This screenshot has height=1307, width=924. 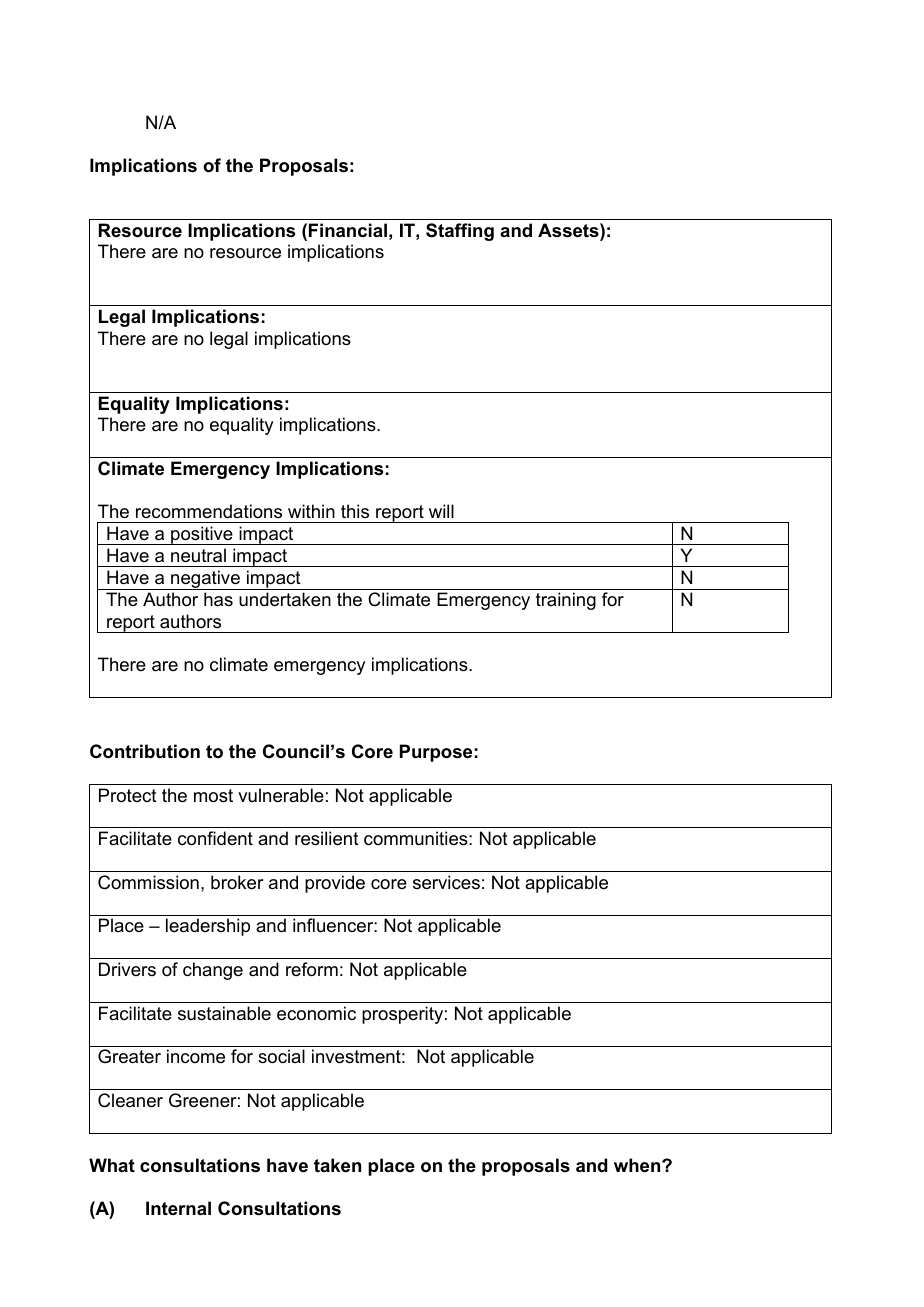 What do you see at coordinates (441, 511) in the screenshot?
I see `will` at bounding box center [441, 511].
